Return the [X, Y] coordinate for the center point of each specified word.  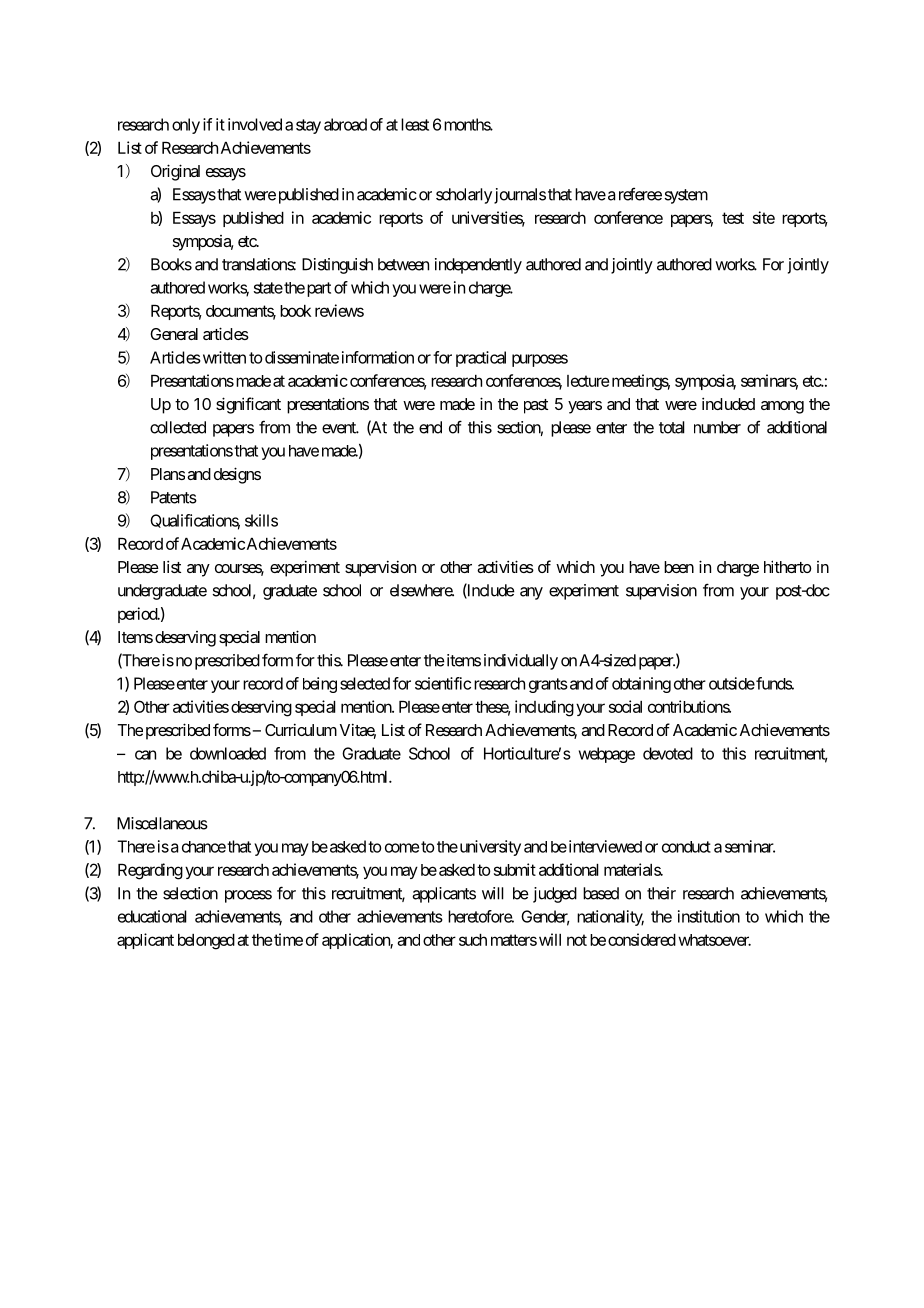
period [138, 615]
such [473, 940]
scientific [443, 683]
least [415, 124]
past [536, 406]
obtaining [641, 685]
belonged [206, 942]
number [717, 427]
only [186, 126]
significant [248, 405]
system [686, 196]
